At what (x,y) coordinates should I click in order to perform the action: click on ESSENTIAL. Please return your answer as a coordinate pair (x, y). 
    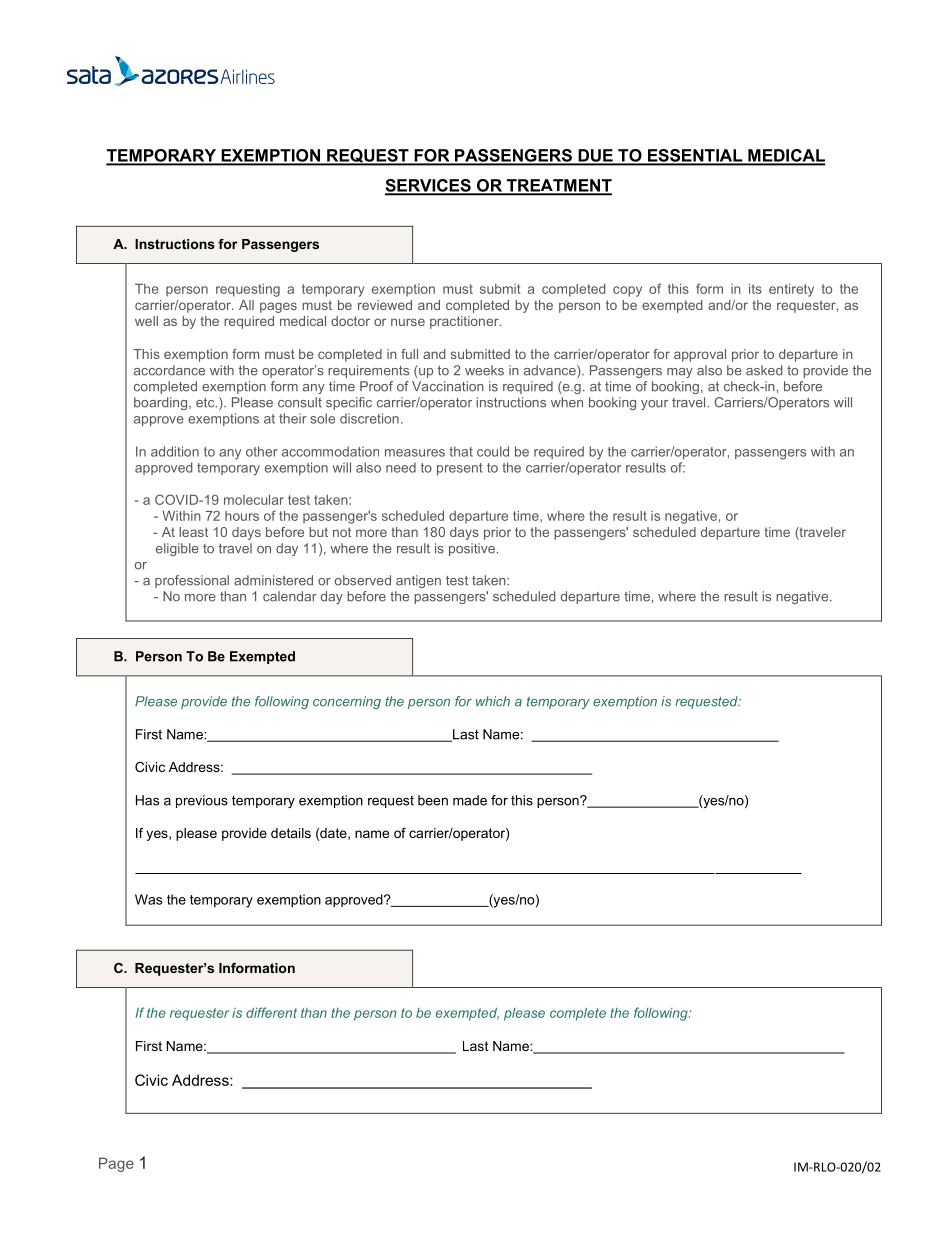
    Looking at the image, I should click on (695, 156).
